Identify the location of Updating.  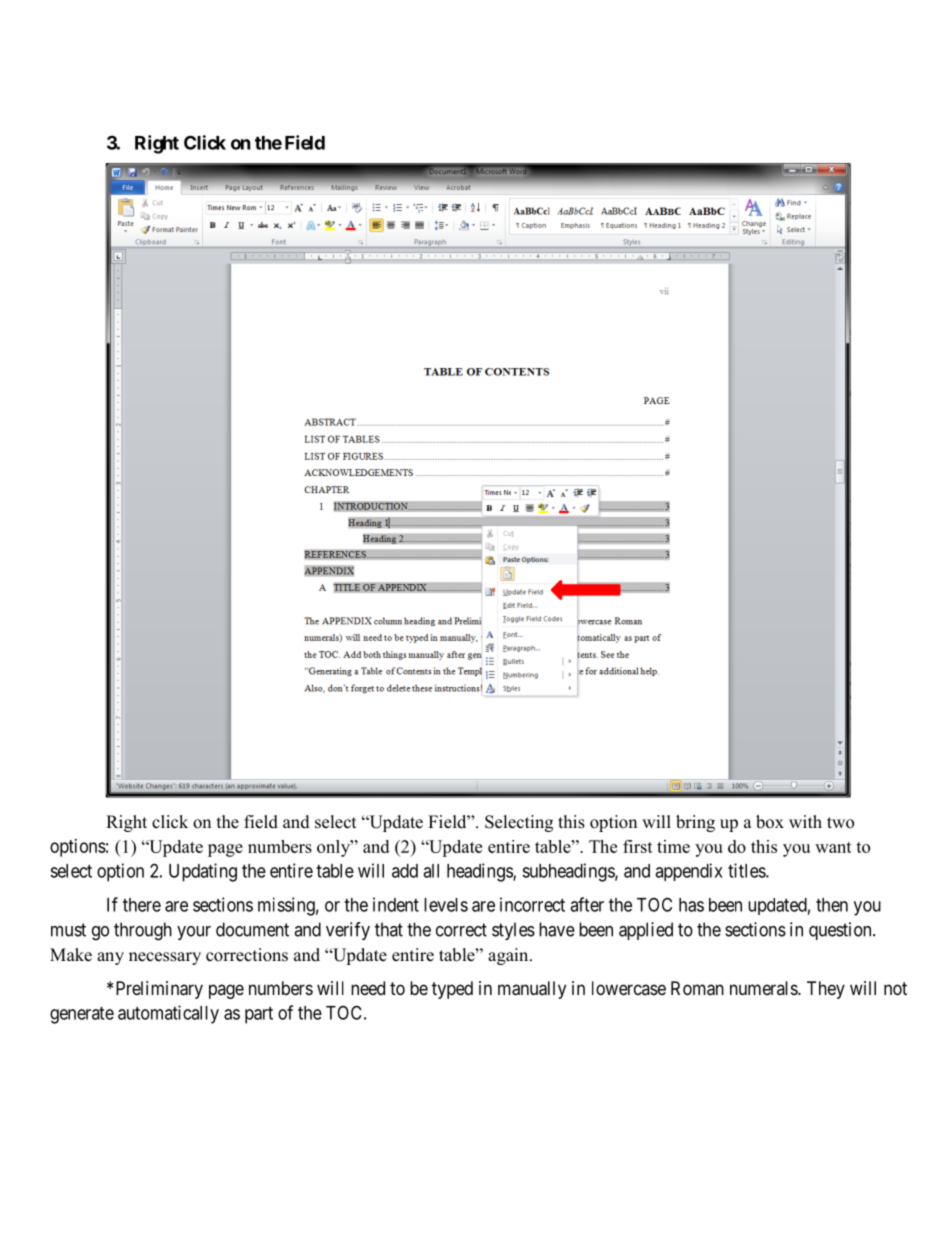
(203, 872).
